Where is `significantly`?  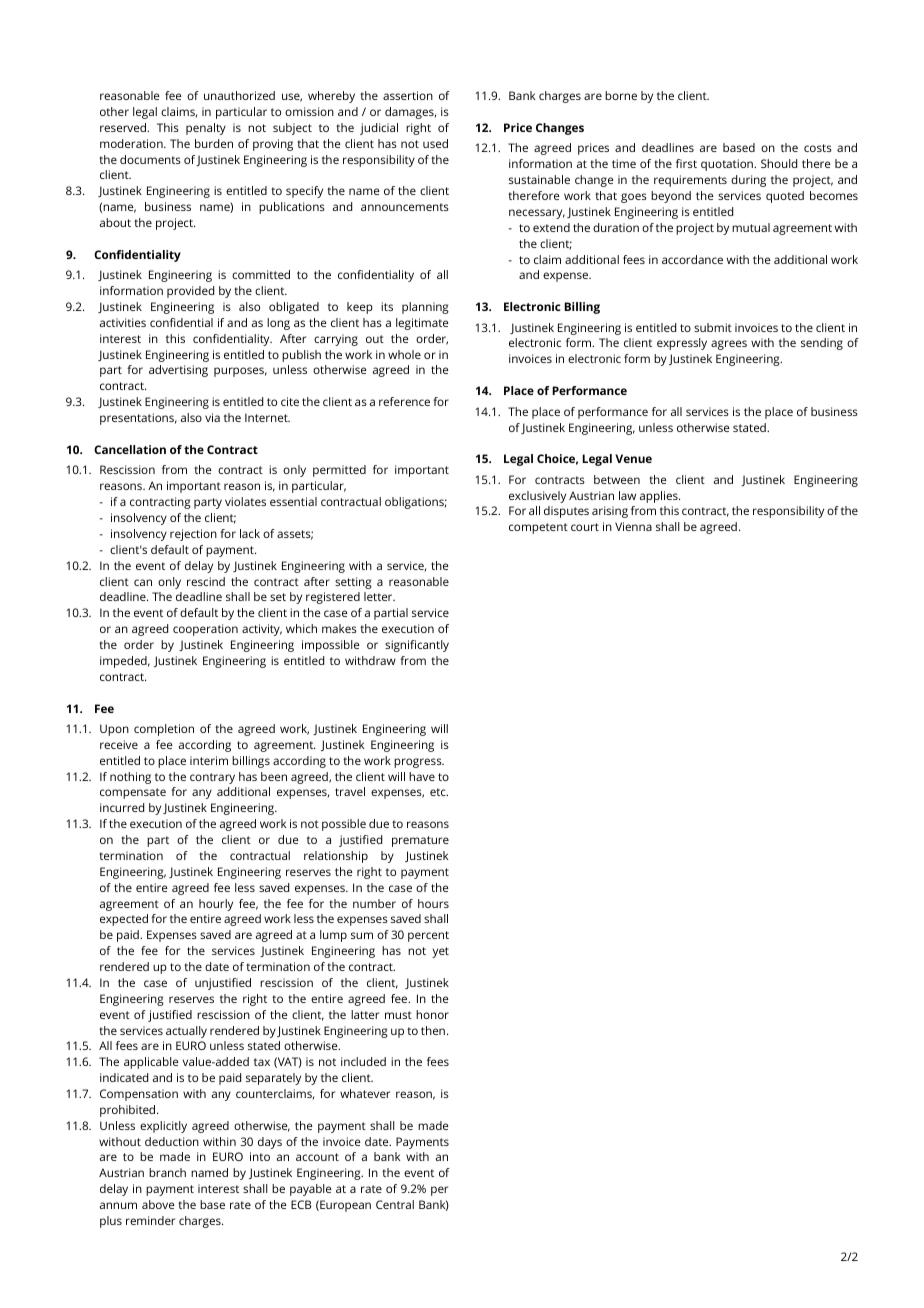 significantly is located at coordinates (417, 646).
